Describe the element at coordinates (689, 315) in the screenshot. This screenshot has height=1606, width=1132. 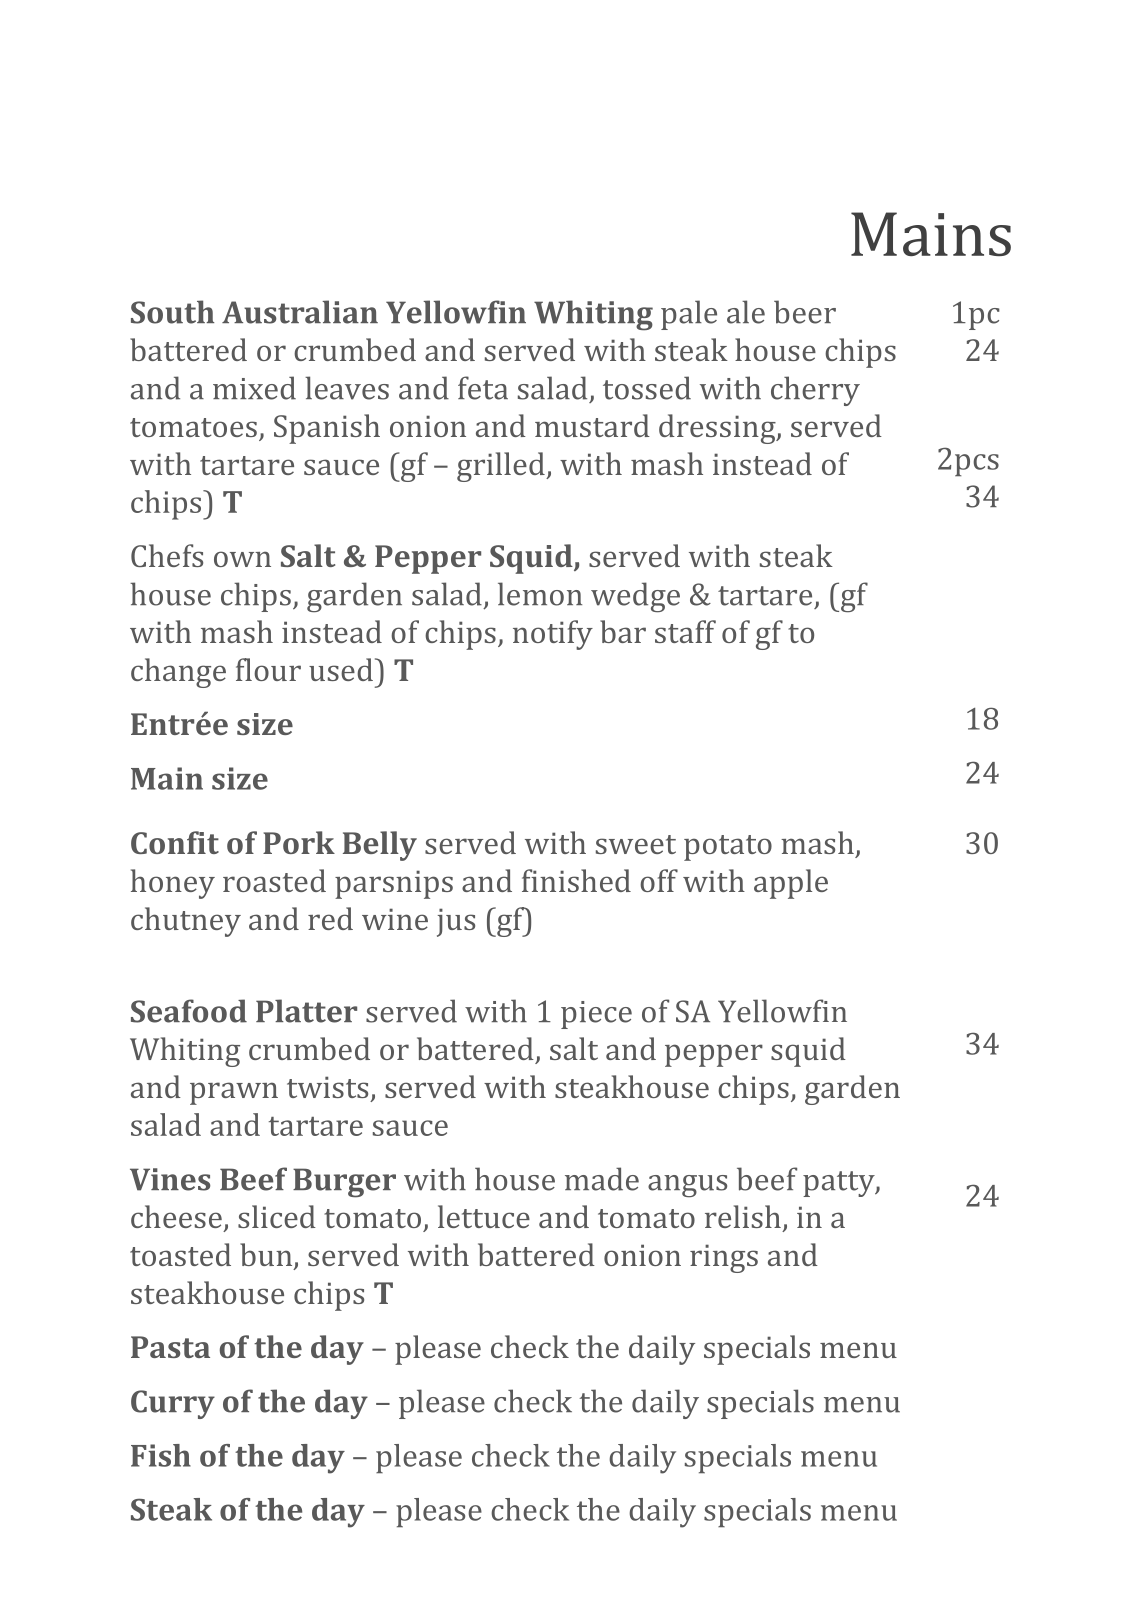
I see `pale` at that location.
